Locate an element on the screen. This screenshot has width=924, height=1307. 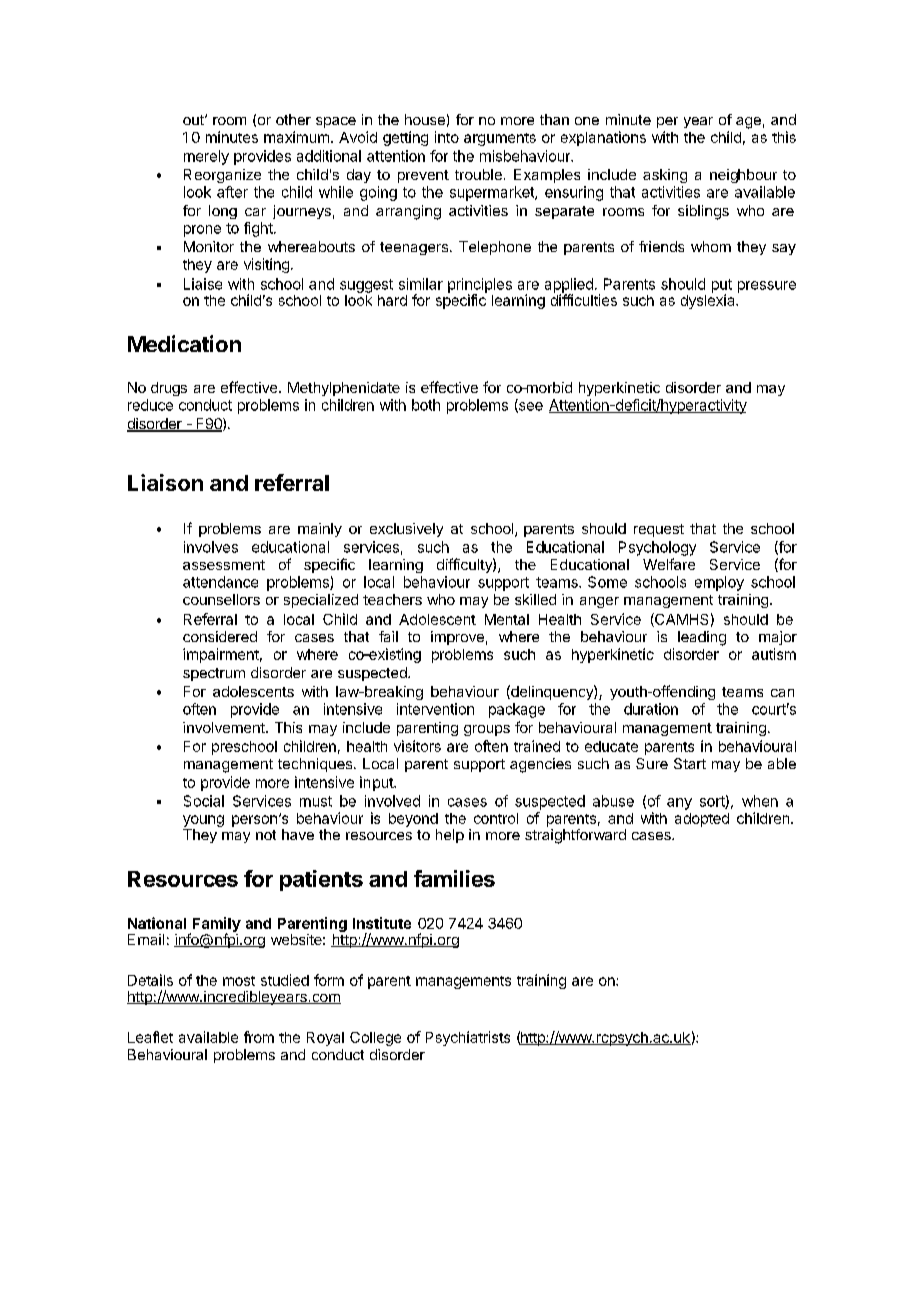
attendance is located at coordinates (220, 582).
